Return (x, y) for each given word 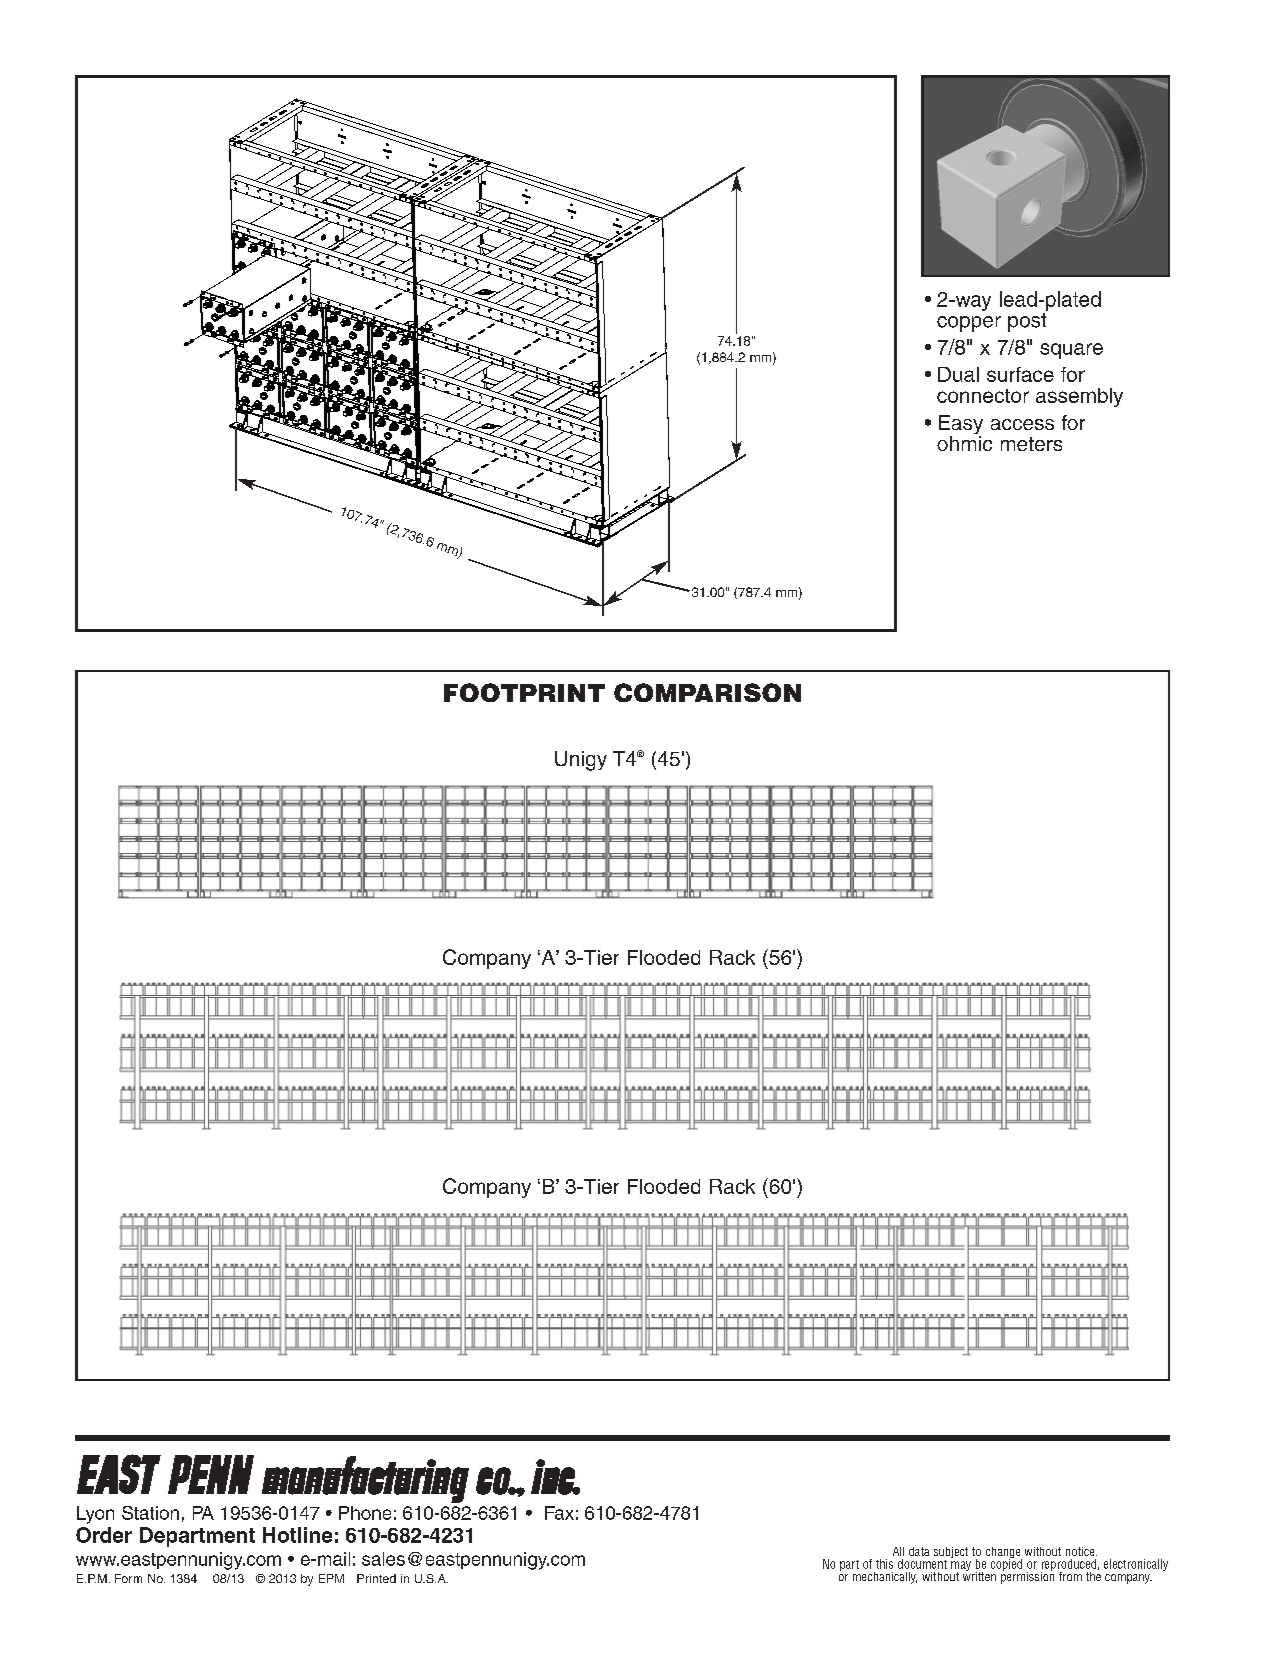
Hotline (297, 1535)
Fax (559, 1513)
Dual (958, 374)
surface (1020, 374)
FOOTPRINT (524, 692)
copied (1006, 1564)
